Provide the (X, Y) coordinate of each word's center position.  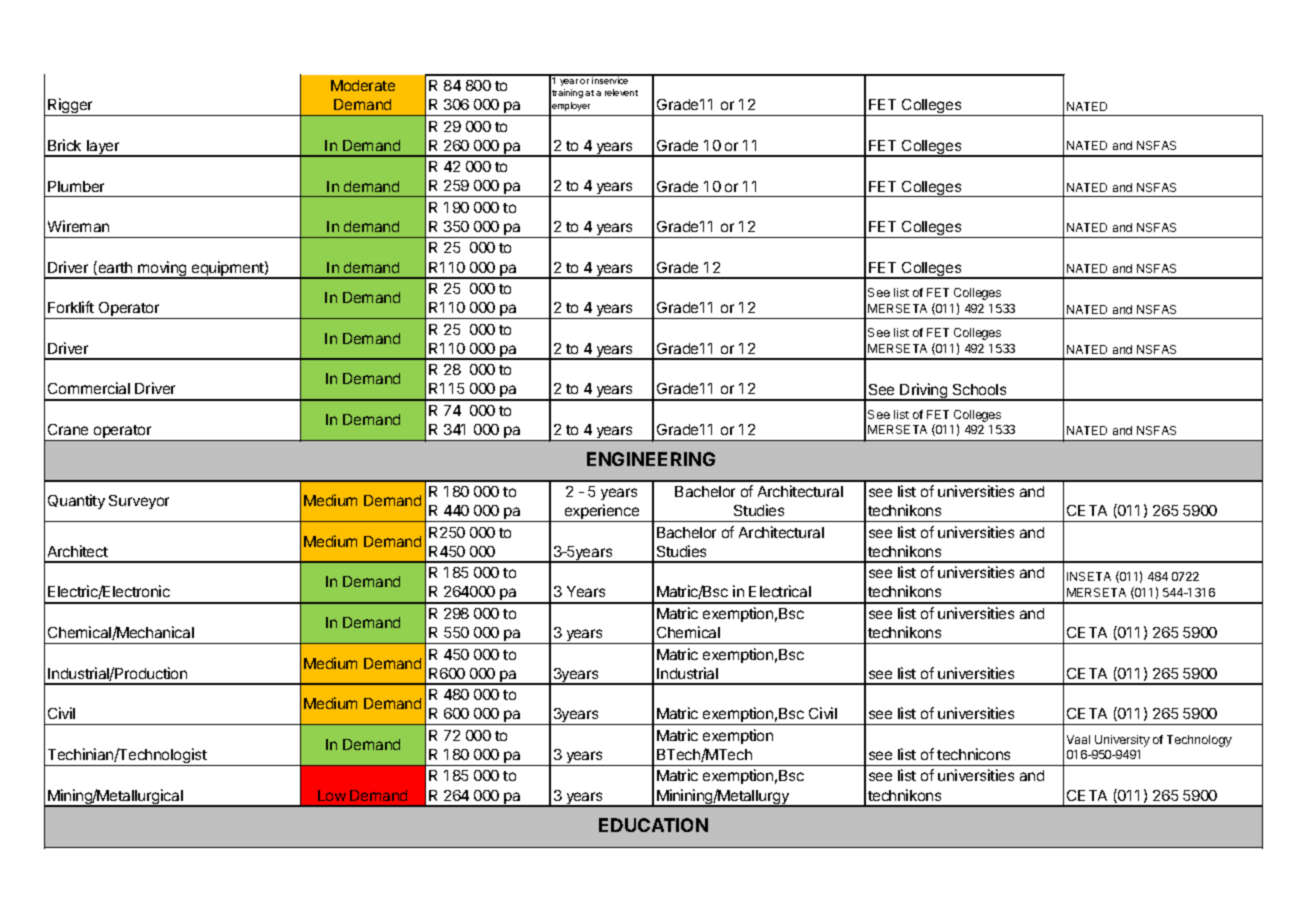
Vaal (1078, 739)
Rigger (70, 107)
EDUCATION (653, 825)
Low (332, 795)
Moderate (363, 85)
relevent (621, 92)
